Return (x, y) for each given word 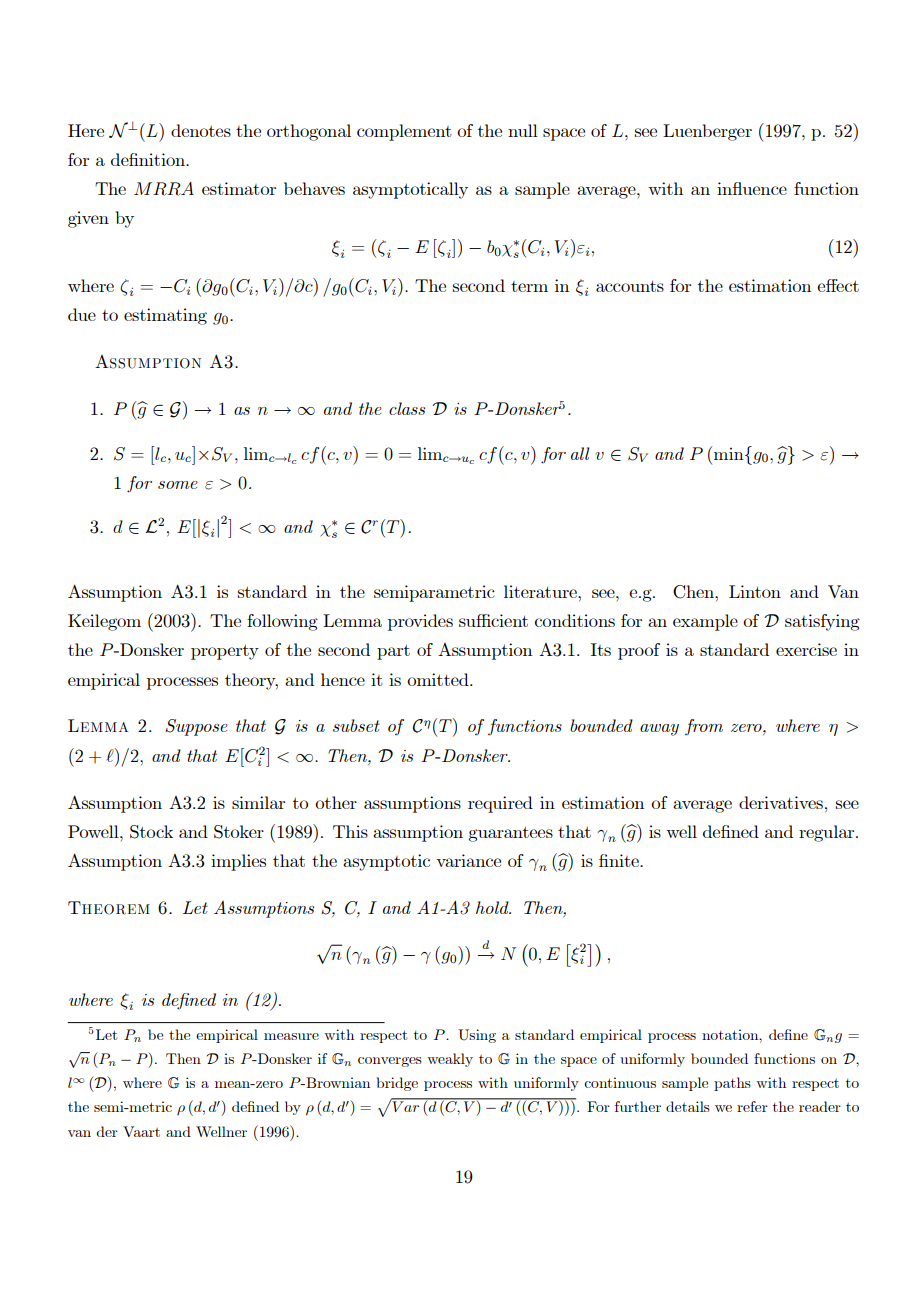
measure (291, 1036)
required (500, 804)
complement (404, 132)
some (178, 485)
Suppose (196, 727)
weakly (450, 1060)
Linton (755, 591)
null (523, 130)
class (407, 408)
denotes (201, 130)
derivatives (781, 802)
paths (732, 1084)
